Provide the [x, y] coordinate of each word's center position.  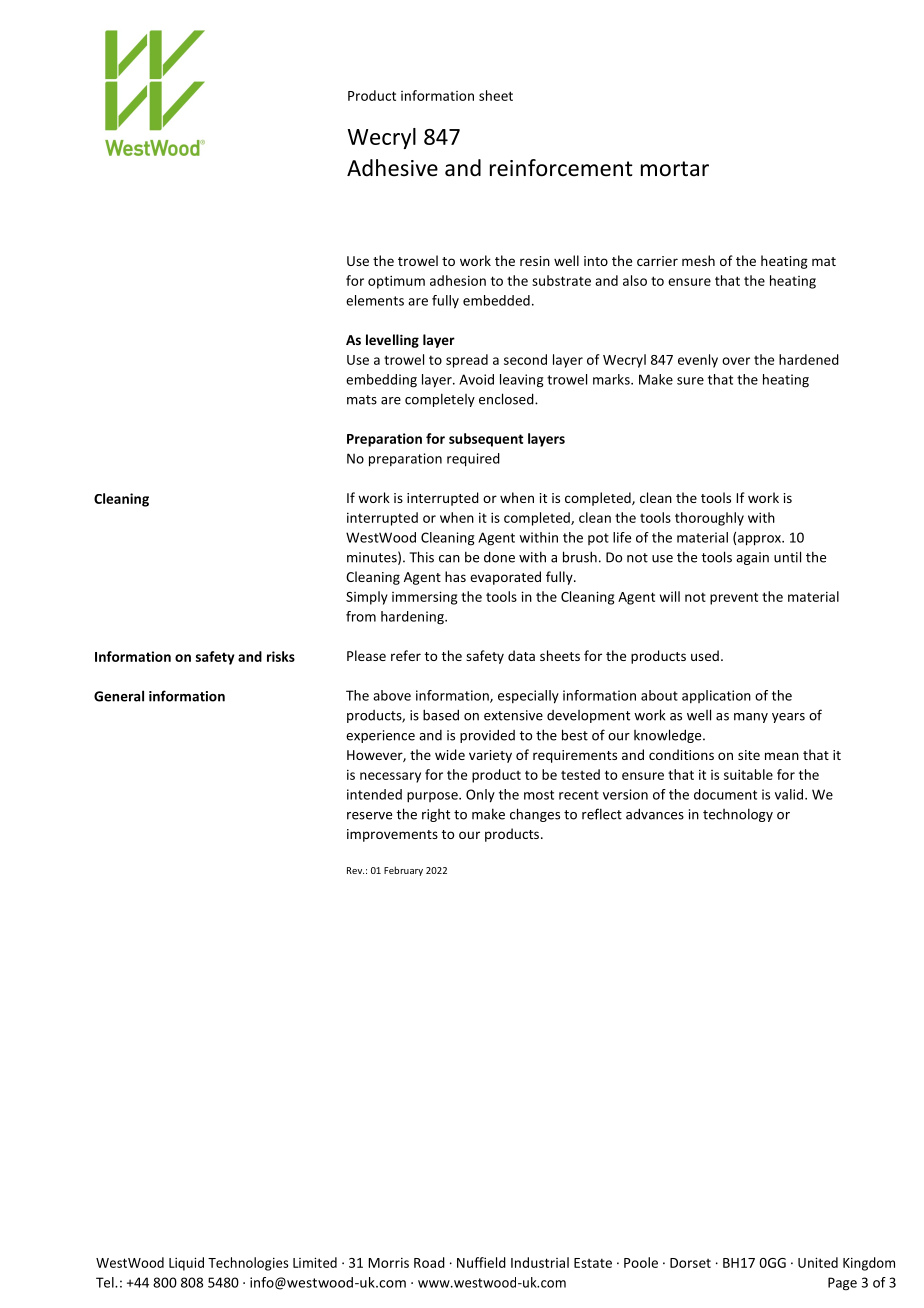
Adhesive [392, 168]
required [473, 460]
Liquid [186, 1264]
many [751, 718]
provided [487, 736]
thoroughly [709, 519]
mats [362, 400]
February [403, 871]
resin [535, 261]
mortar [675, 169]
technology [738, 815]
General [119, 696]
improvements [392, 835]
